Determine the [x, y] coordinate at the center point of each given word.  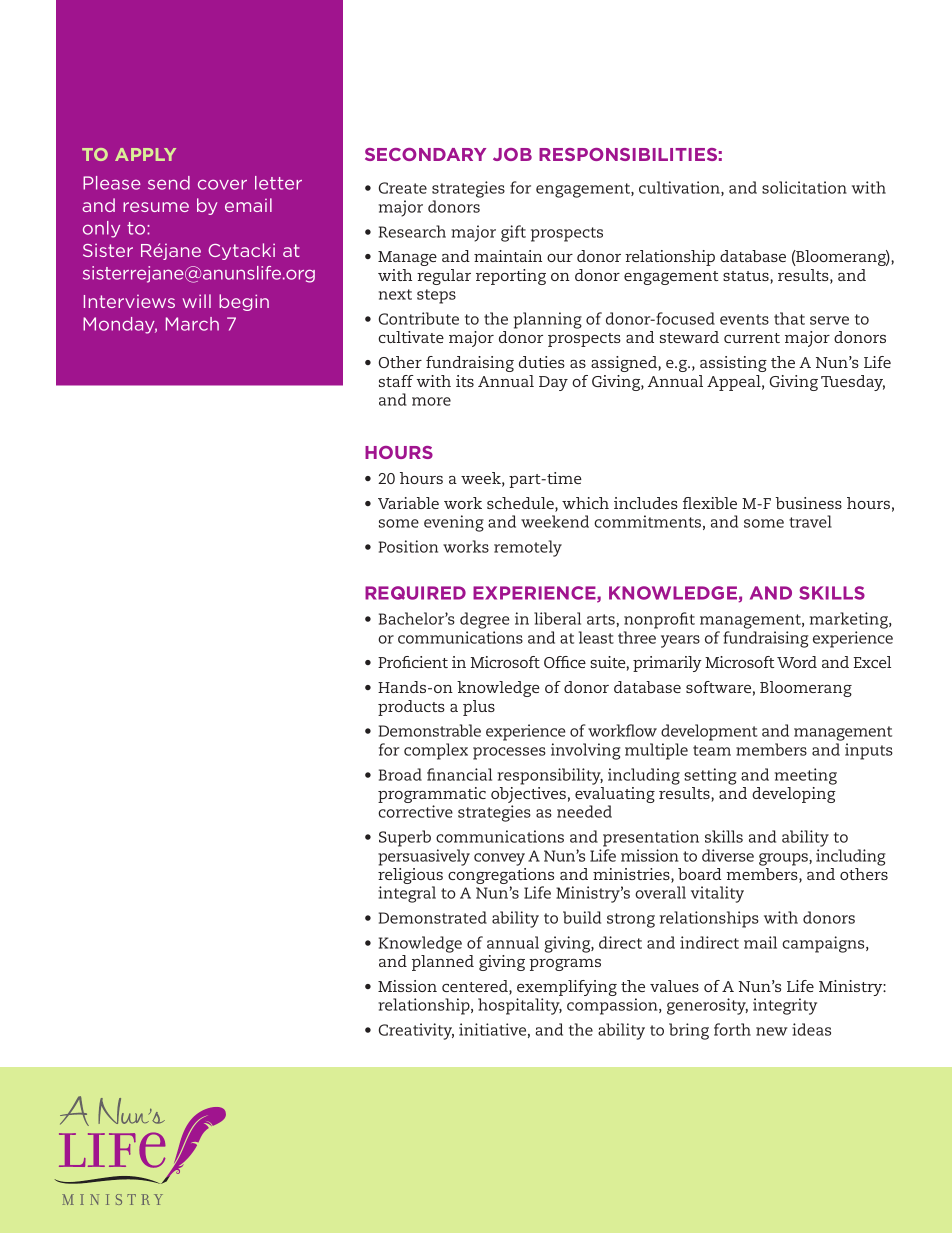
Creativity [416, 1031]
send [169, 183]
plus [479, 708]
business [808, 503]
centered [476, 987]
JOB [512, 154]
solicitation [804, 187]
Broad [400, 774]
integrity [785, 1006]
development [709, 732]
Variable [408, 503]
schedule [521, 504]
